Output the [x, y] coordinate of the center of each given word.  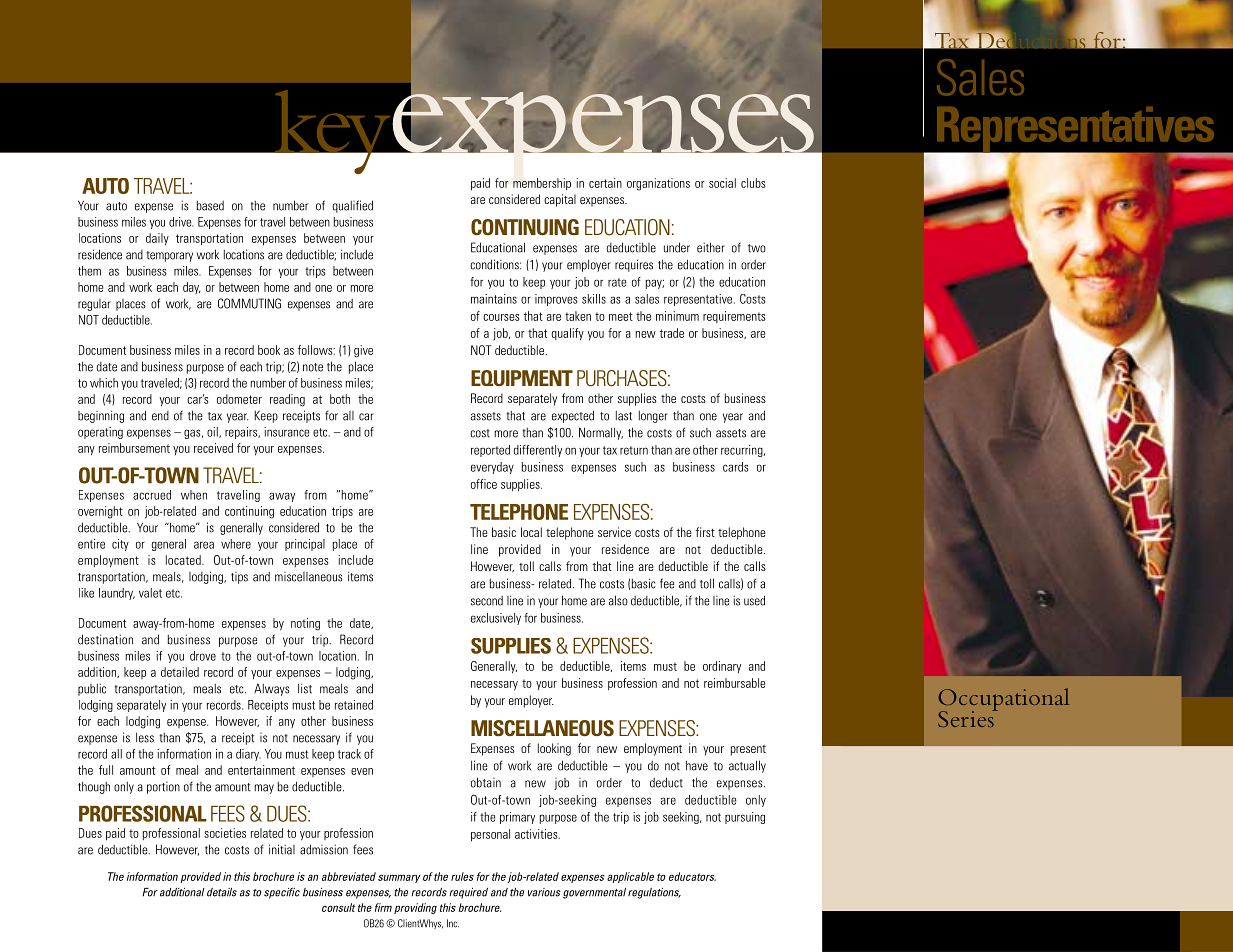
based [210, 206]
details [222, 892]
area [204, 545]
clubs [753, 183]
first [705, 532]
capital [560, 200]
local [531, 532]
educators [692, 876]
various [544, 892]
